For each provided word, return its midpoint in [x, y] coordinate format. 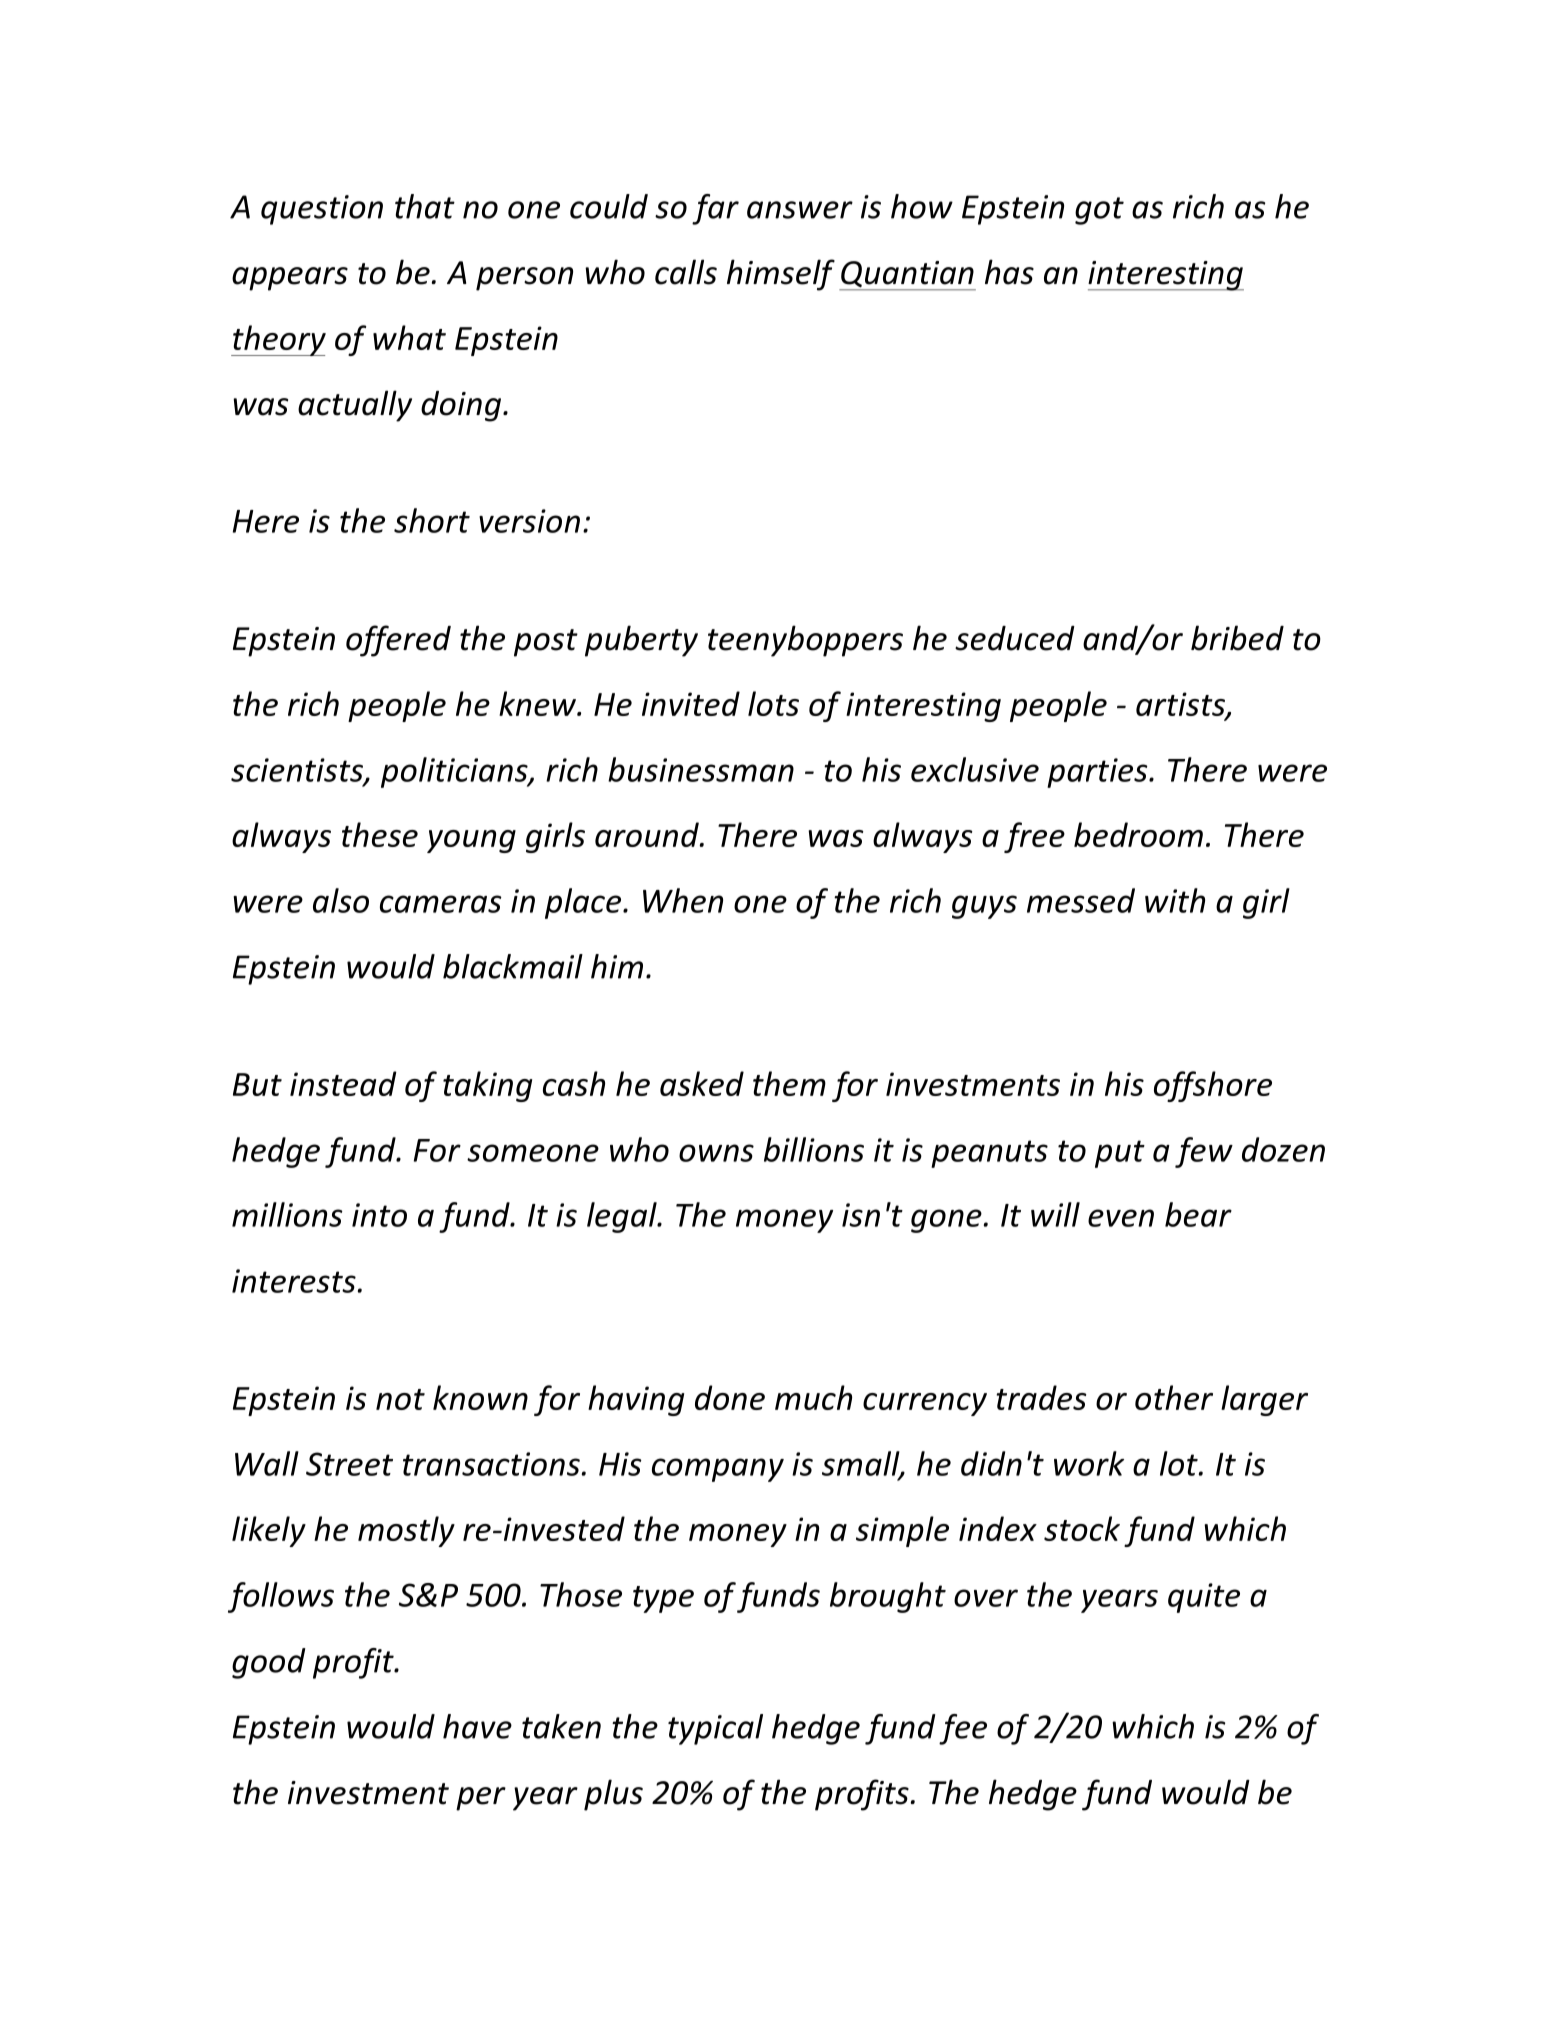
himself [781, 275]
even [1121, 1218]
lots [773, 703]
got [1099, 211]
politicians [455, 772]
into [379, 1215]
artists [1181, 705]
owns [716, 1153]
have [477, 1726]
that [425, 206]
